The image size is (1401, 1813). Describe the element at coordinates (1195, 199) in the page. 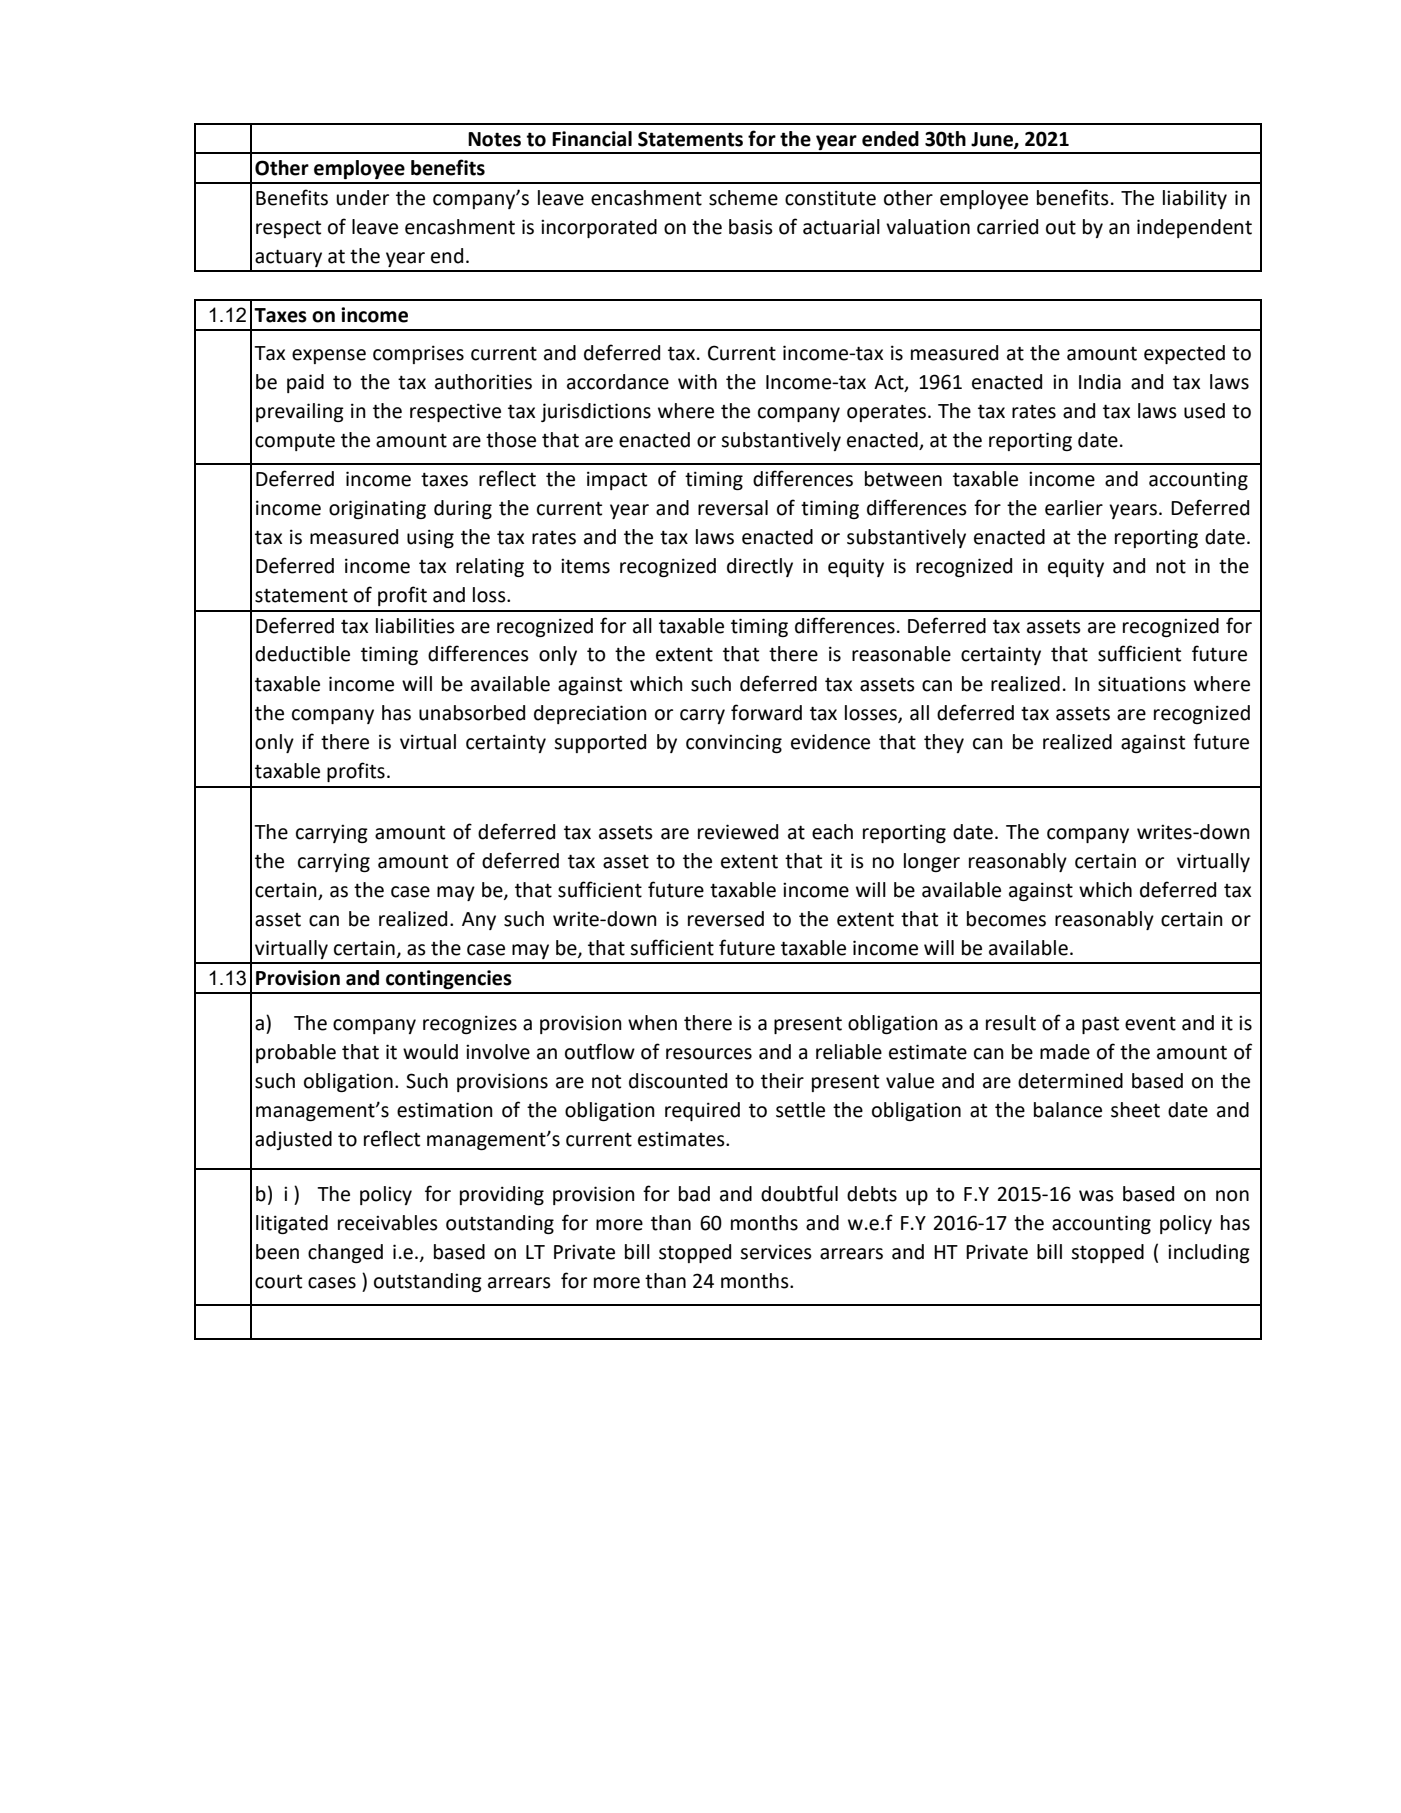

I see `liability` at that location.
